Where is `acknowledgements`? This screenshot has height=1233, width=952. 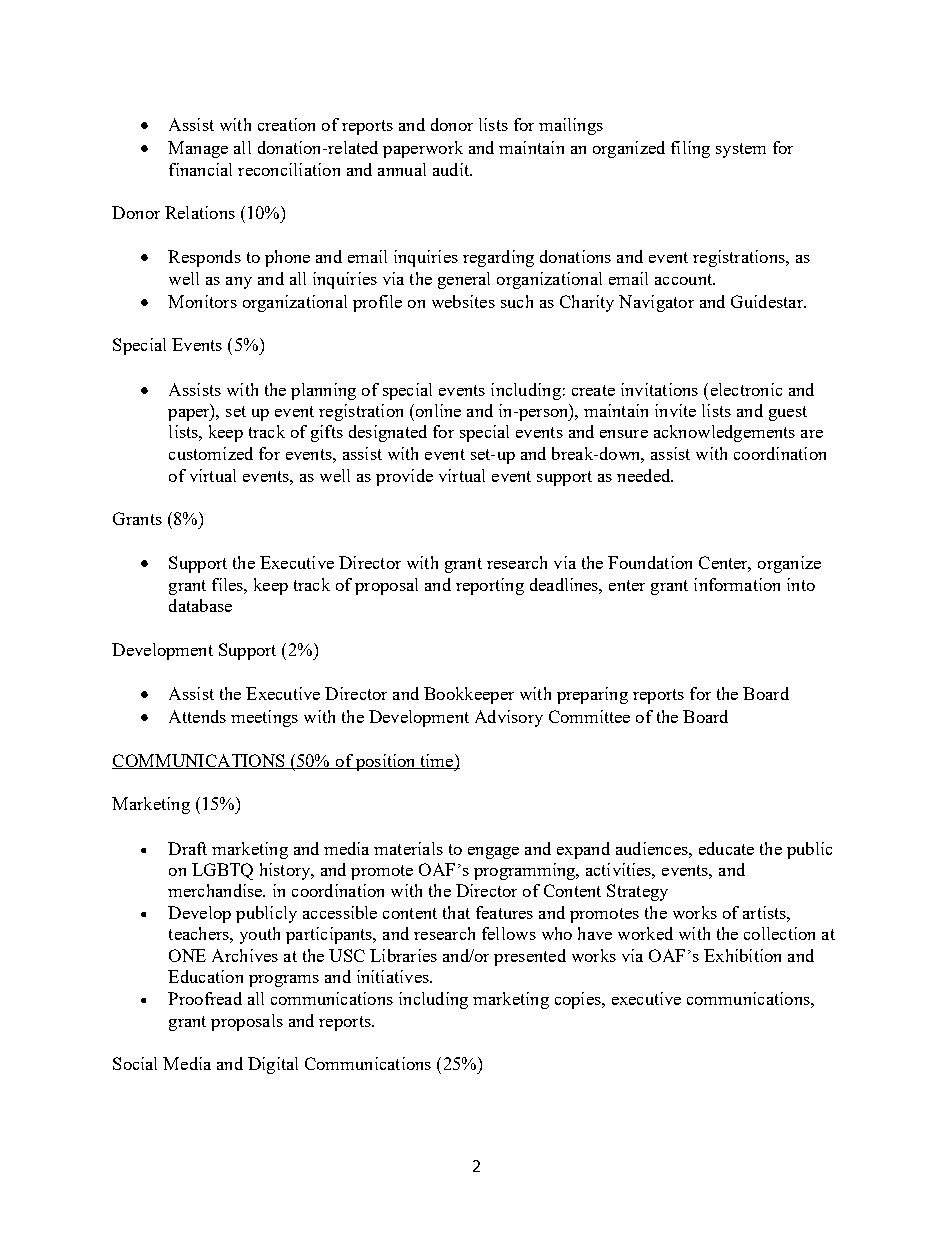
acknowledgements is located at coordinates (724, 433).
